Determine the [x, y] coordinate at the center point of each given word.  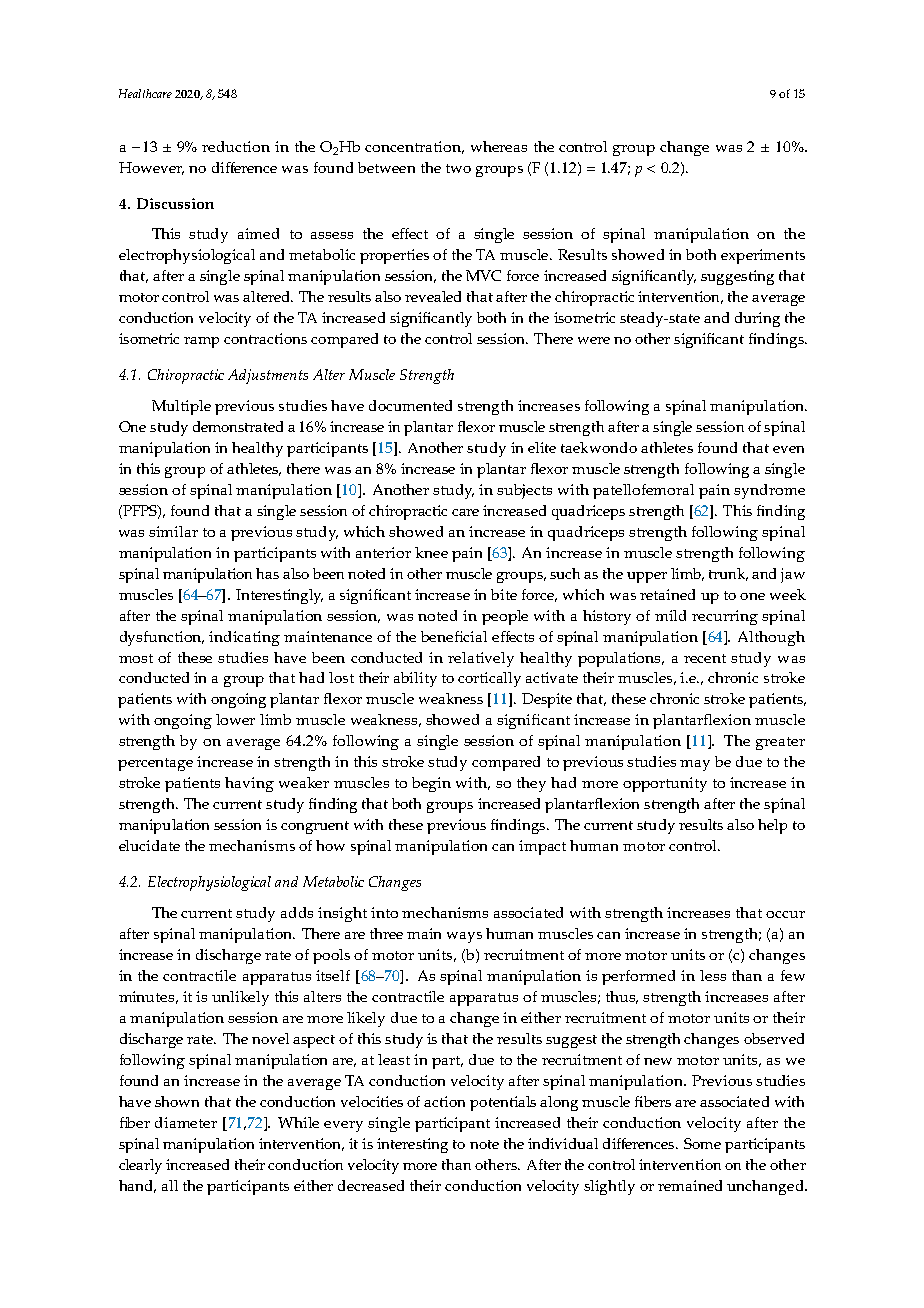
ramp [201, 342]
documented [410, 405]
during [757, 319]
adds [297, 912]
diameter [186, 1122]
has [267, 573]
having [249, 784]
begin [431, 784]
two [458, 168]
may [695, 765]
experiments [763, 256]
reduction [236, 146]
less [713, 975]
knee [431, 552]
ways [464, 937]
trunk [728, 574]
